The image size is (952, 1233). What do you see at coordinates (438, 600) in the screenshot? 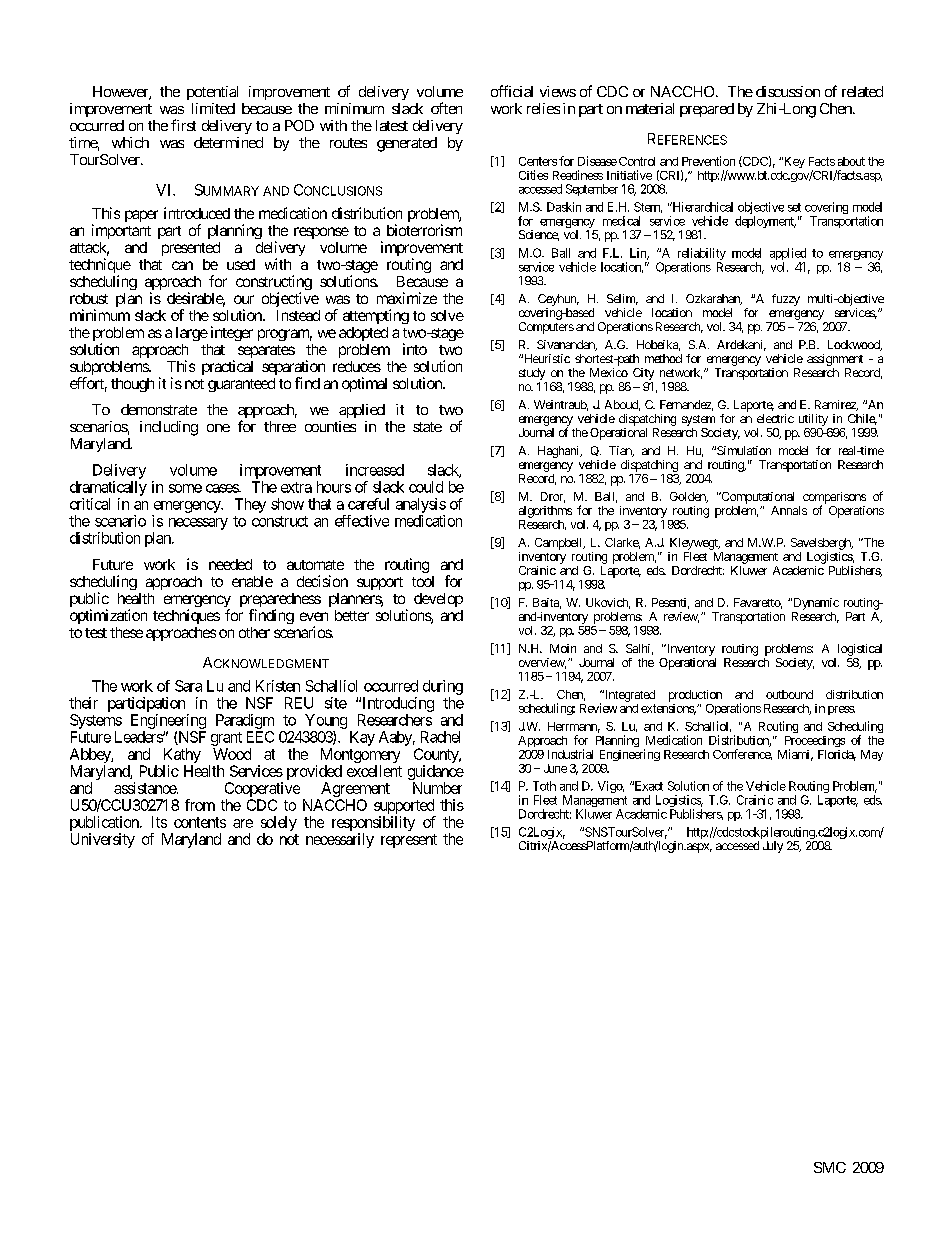
I see `develop` at bounding box center [438, 600].
